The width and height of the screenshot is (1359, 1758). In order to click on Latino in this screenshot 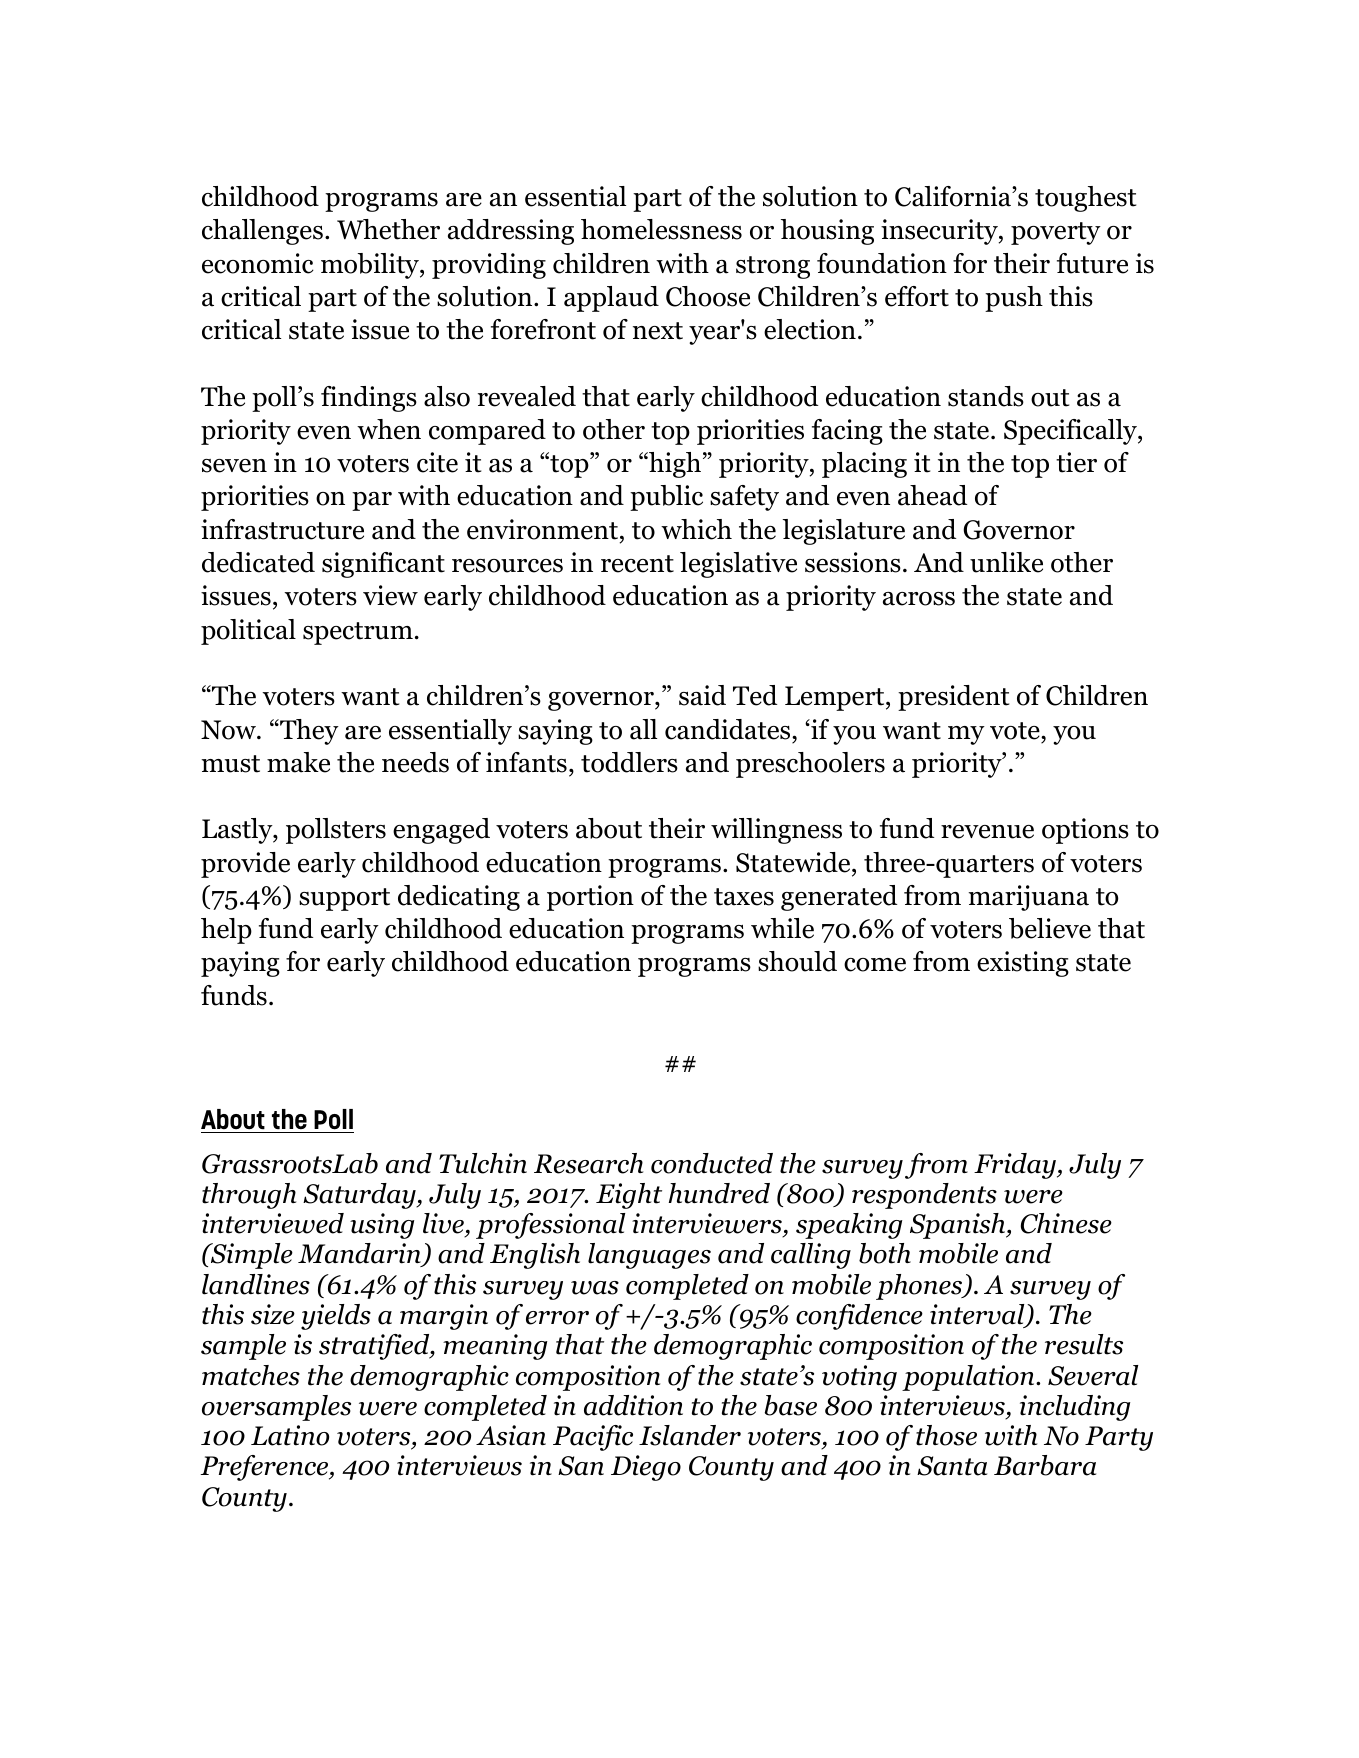, I will do `click(290, 1435)`.
